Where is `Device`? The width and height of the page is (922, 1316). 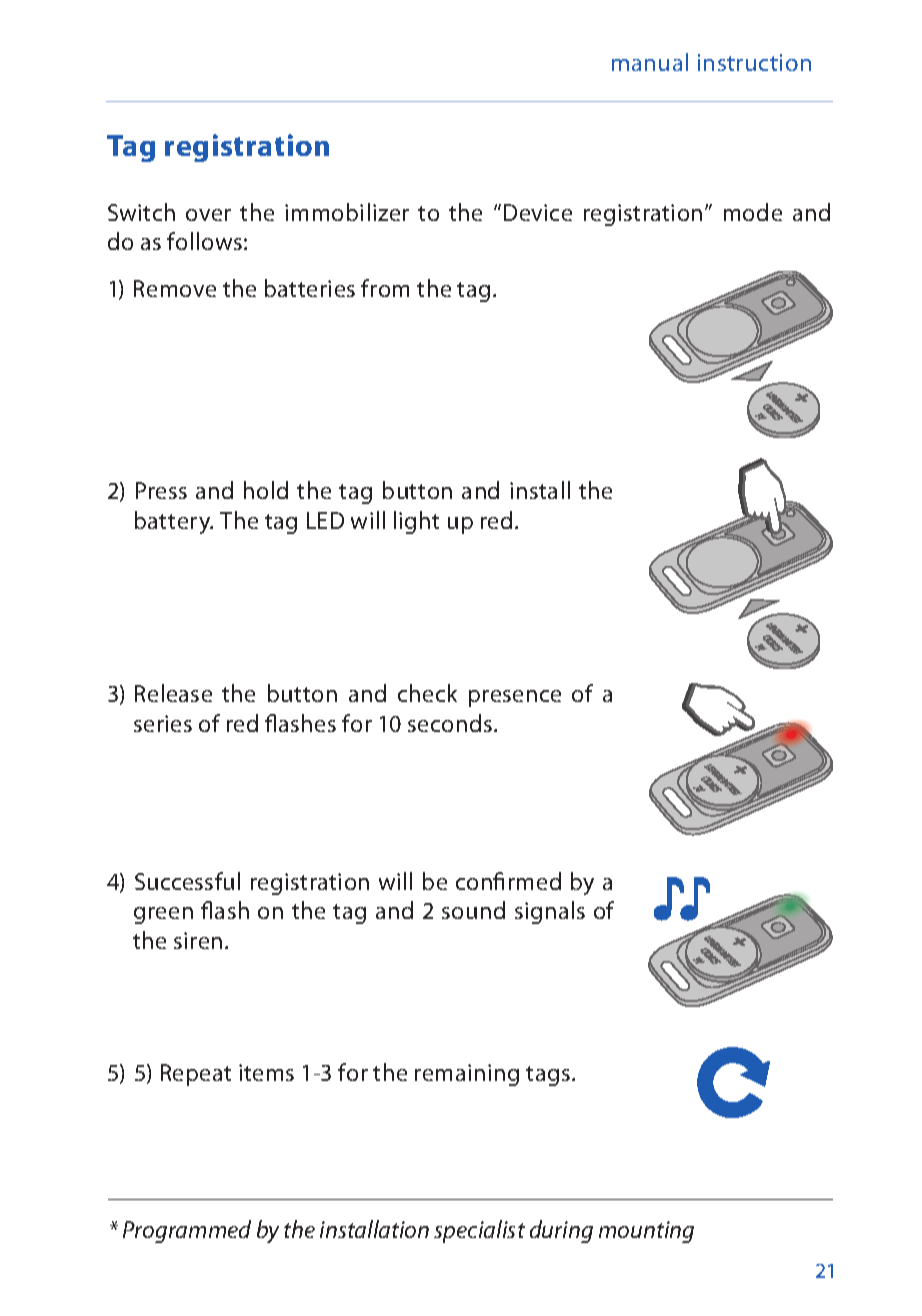
Device is located at coordinates (538, 212).
